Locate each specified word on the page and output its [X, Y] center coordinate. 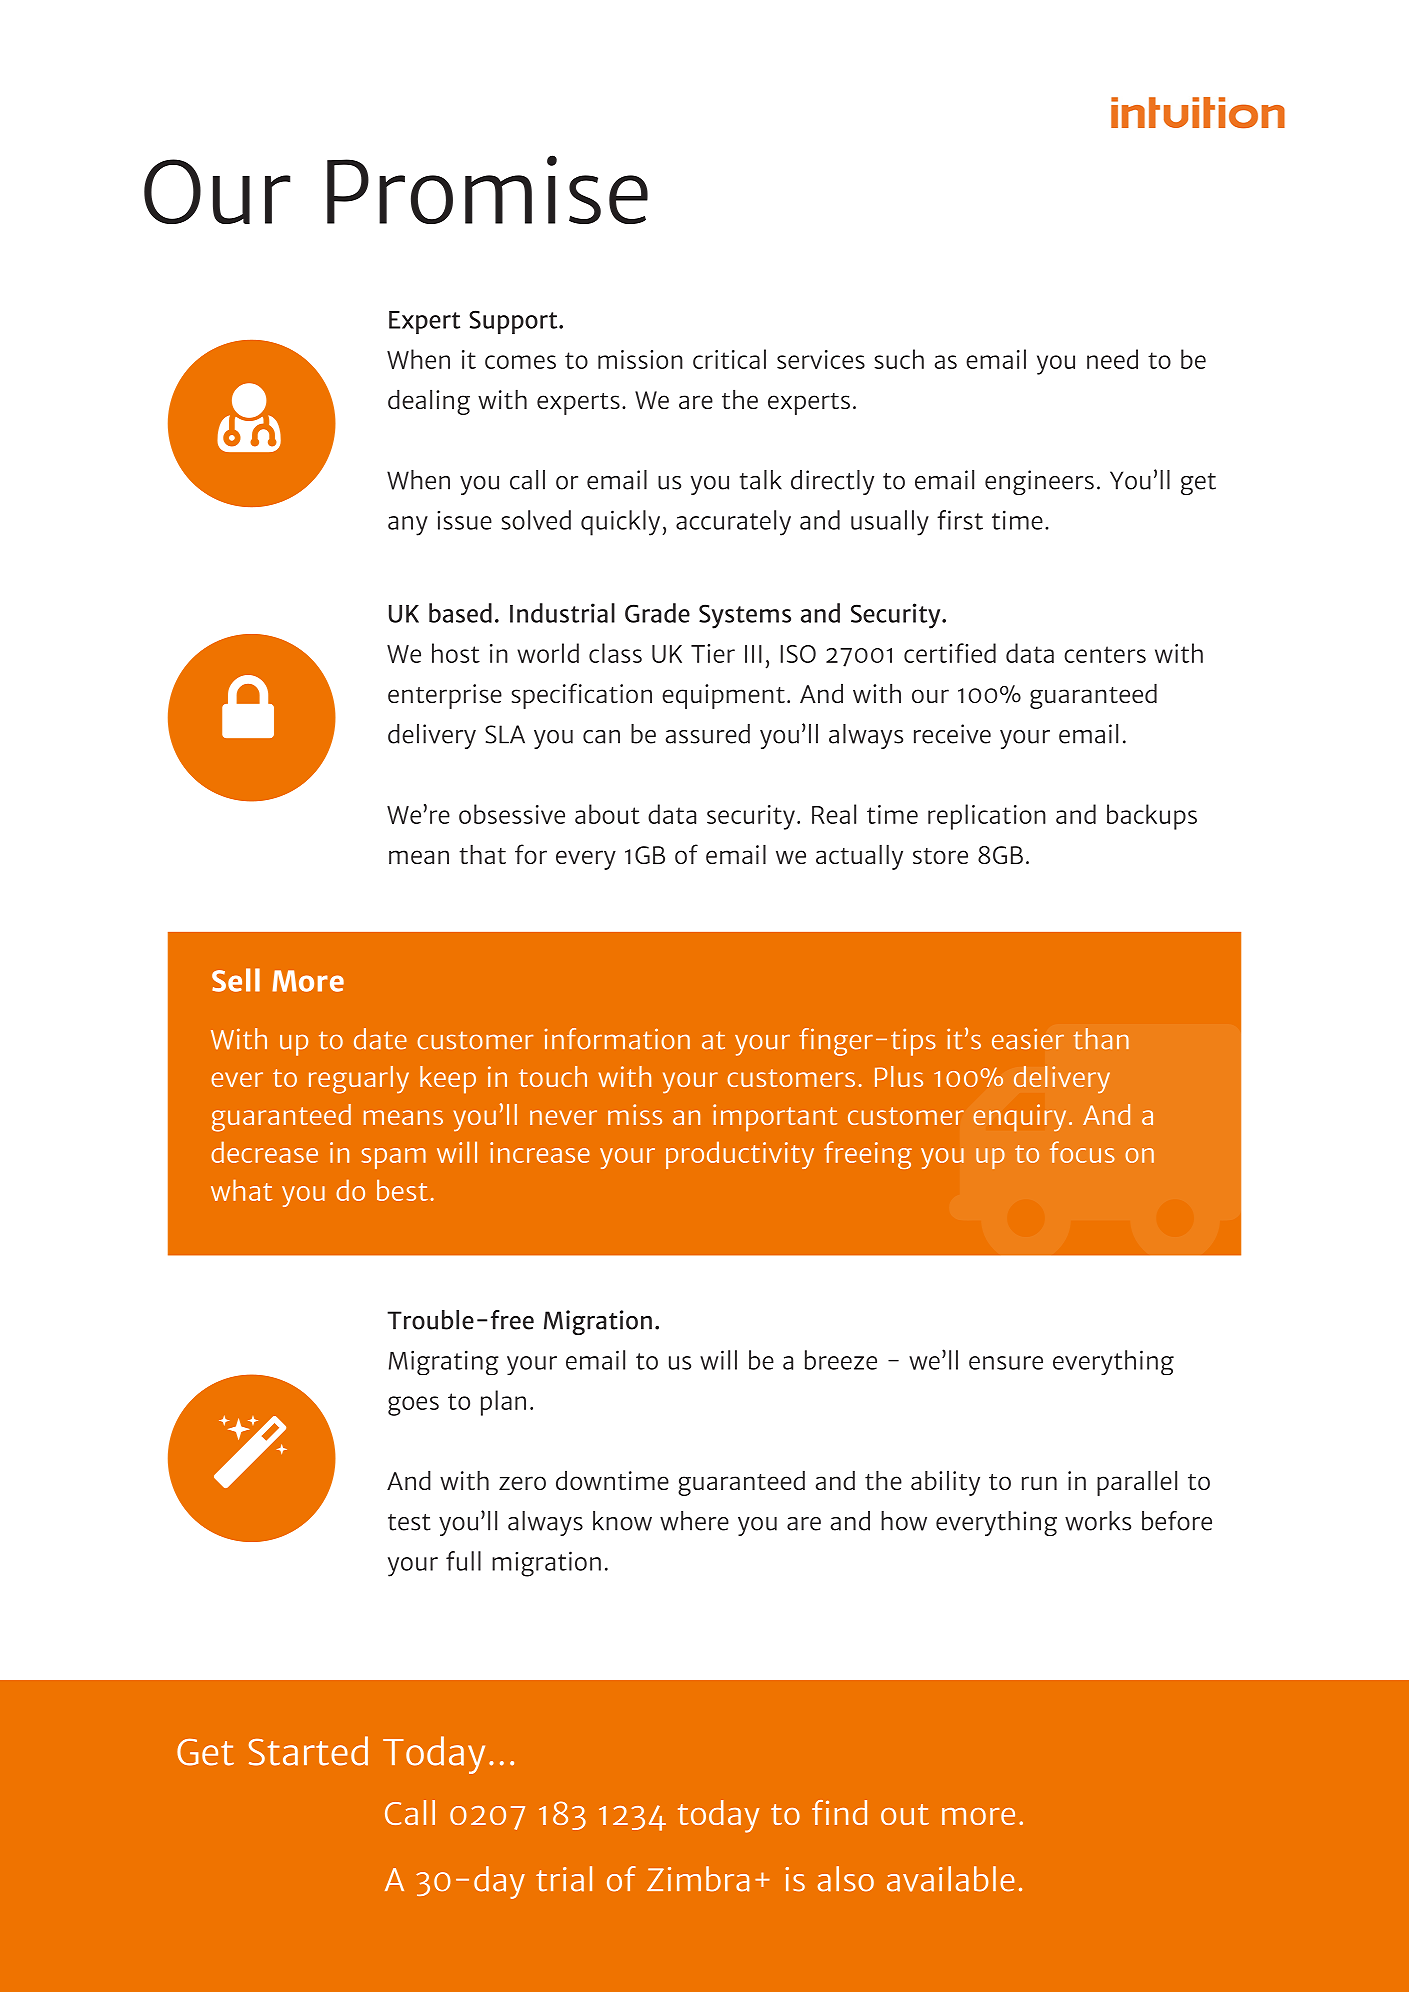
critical [729, 359]
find [839, 1812]
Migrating [444, 1362]
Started [308, 1751]
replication [987, 817]
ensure [1006, 1363]
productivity [740, 1155]
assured [708, 734]
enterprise [445, 696]
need [1112, 359]
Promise [487, 189]
